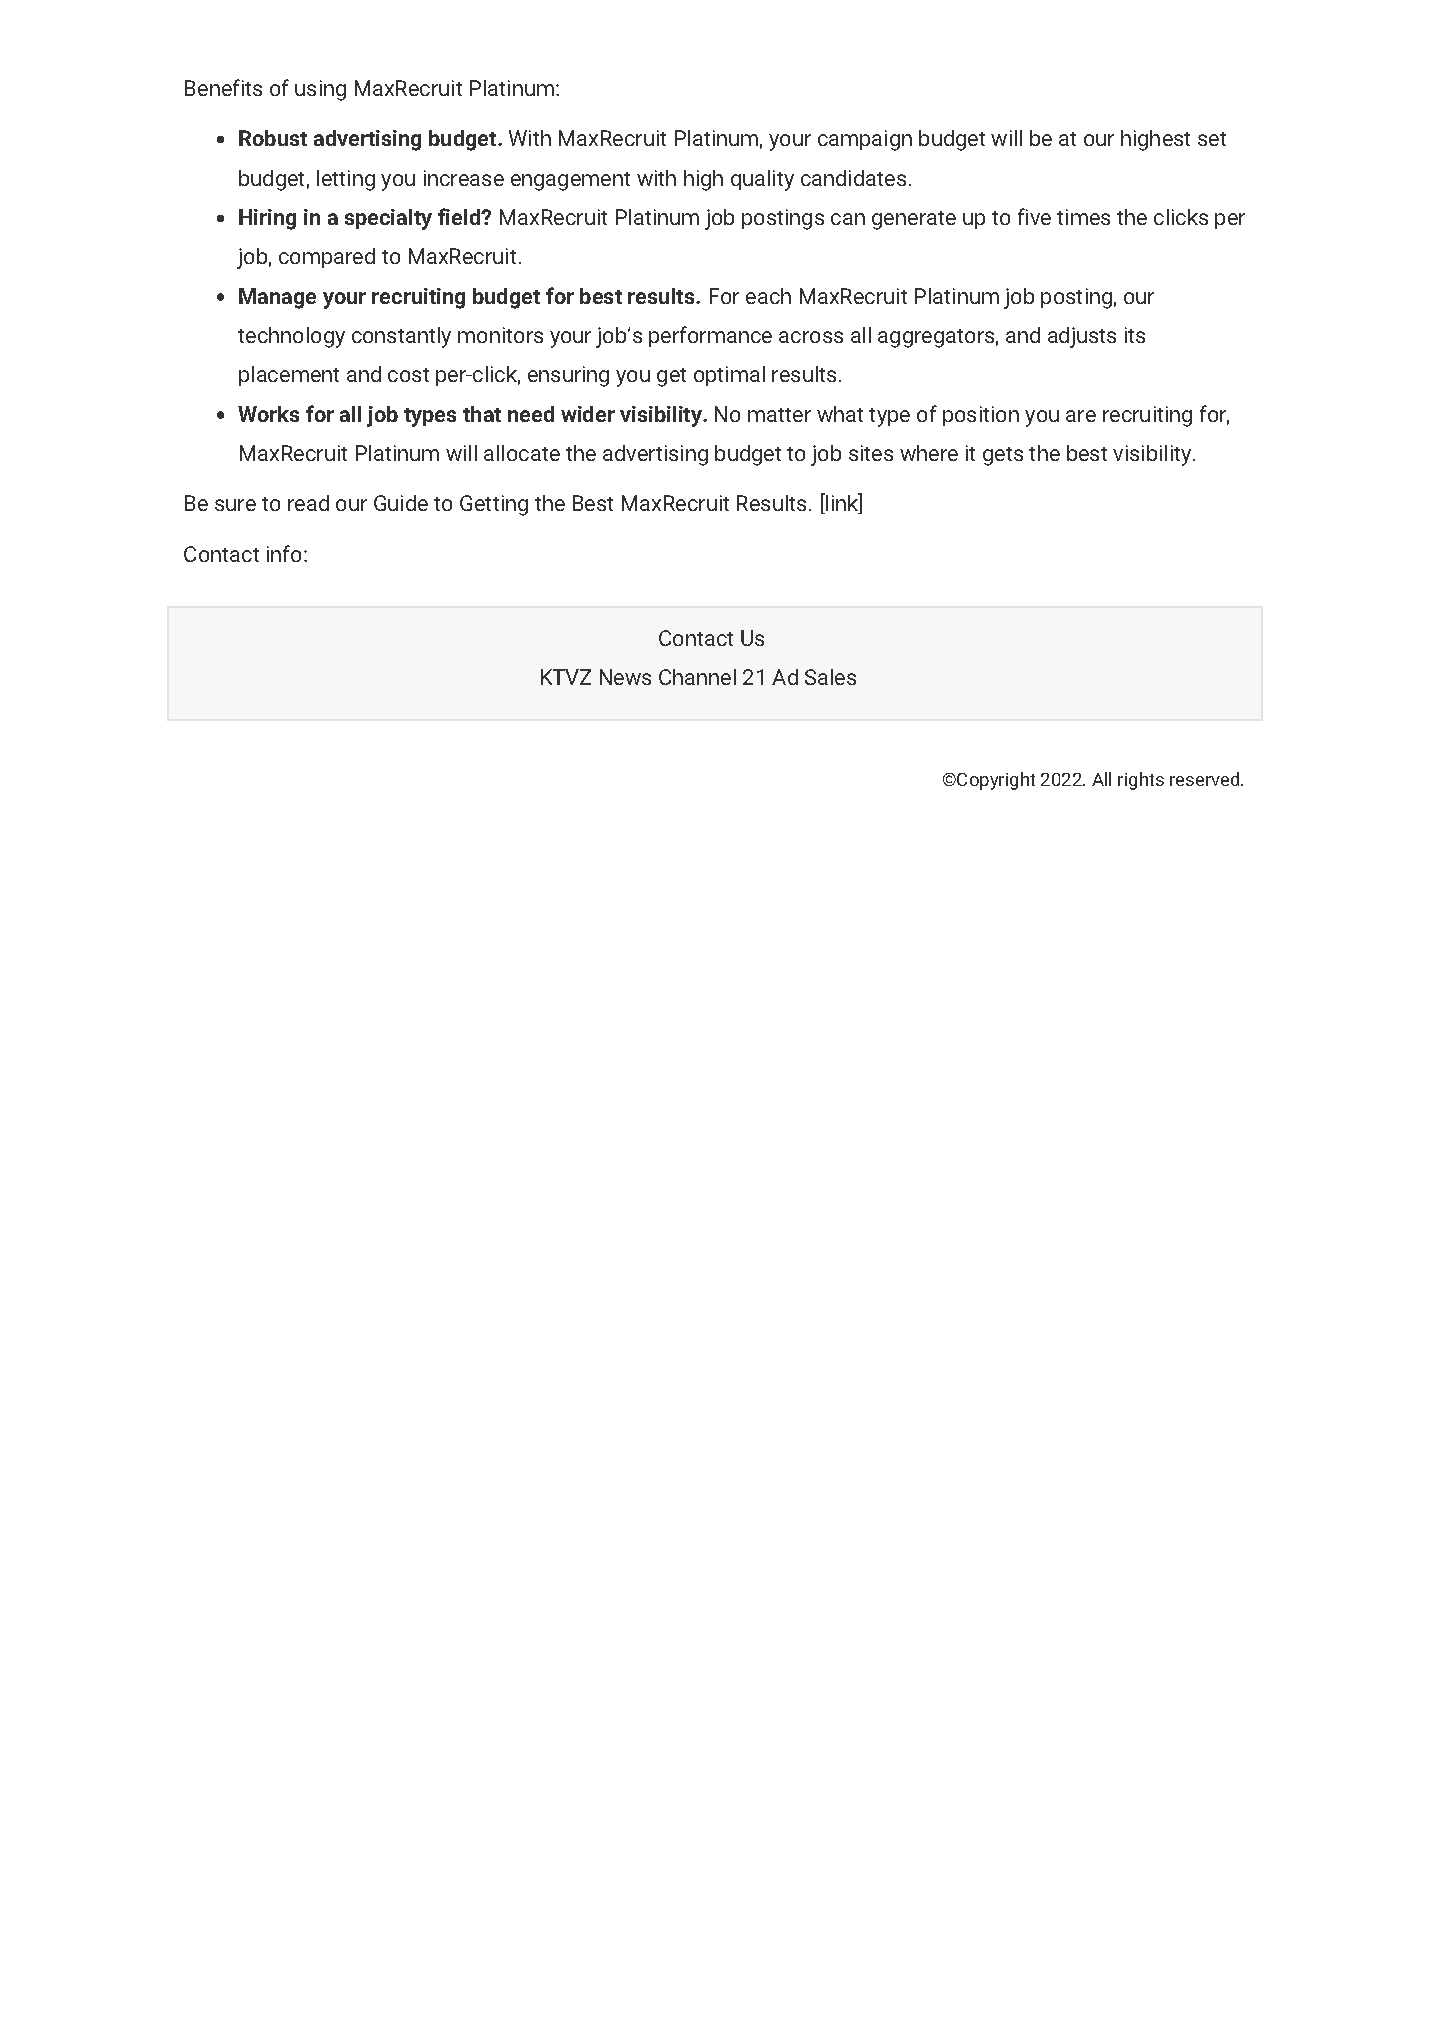  I want to click on set, so click(1212, 139).
